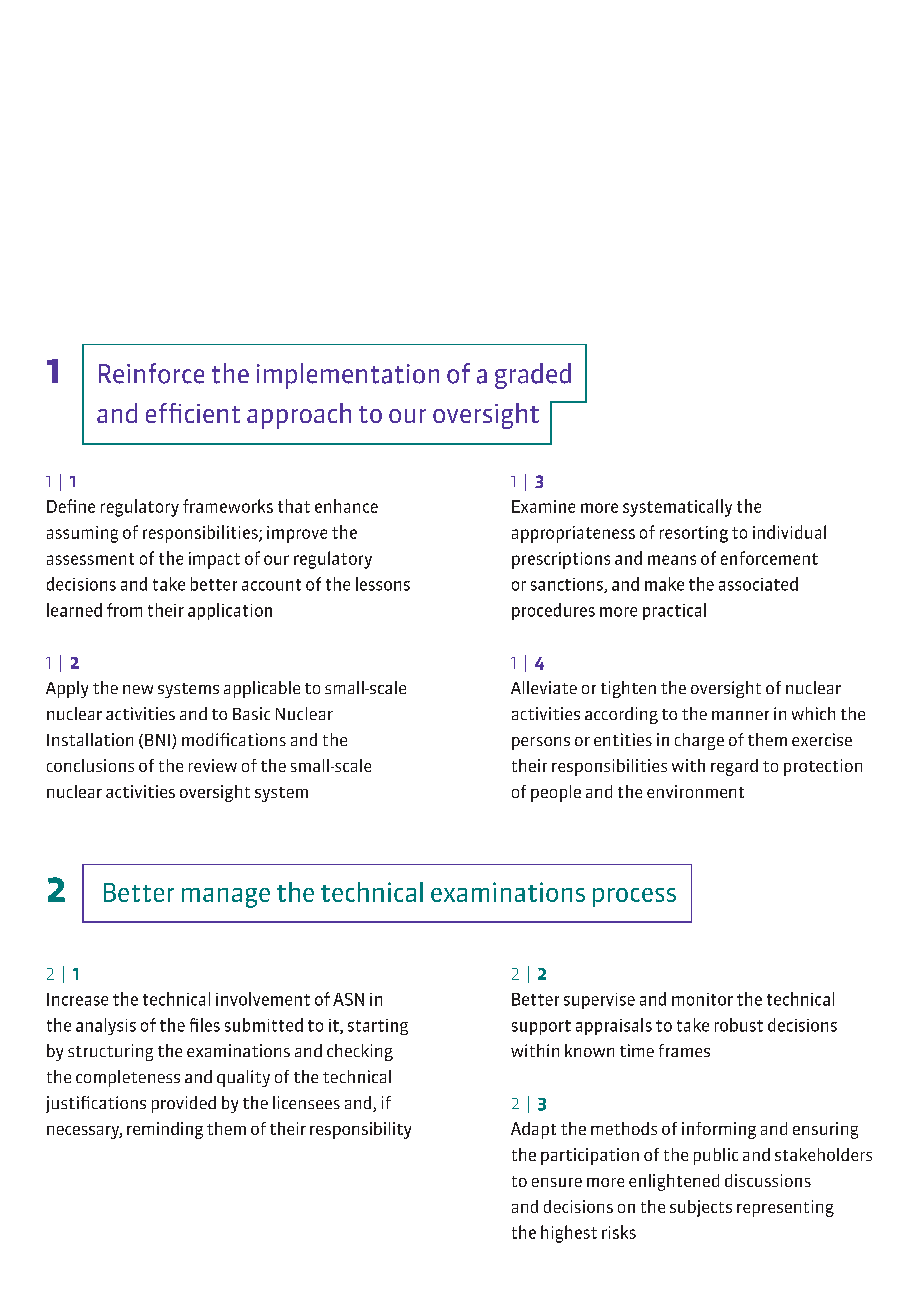  What do you see at coordinates (634, 897) in the screenshot?
I see `process` at bounding box center [634, 897].
